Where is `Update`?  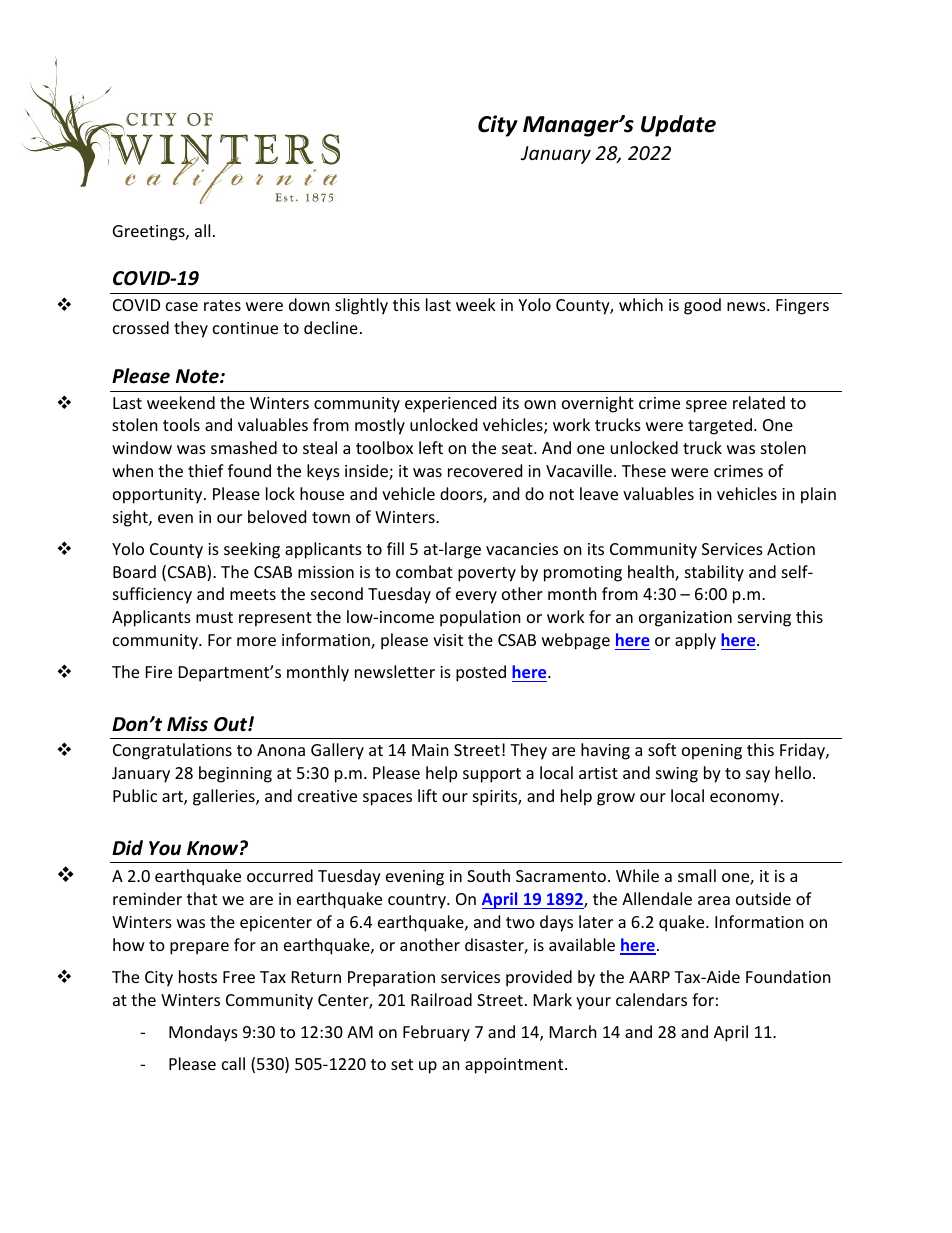
Update is located at coordinates (678, 126).
